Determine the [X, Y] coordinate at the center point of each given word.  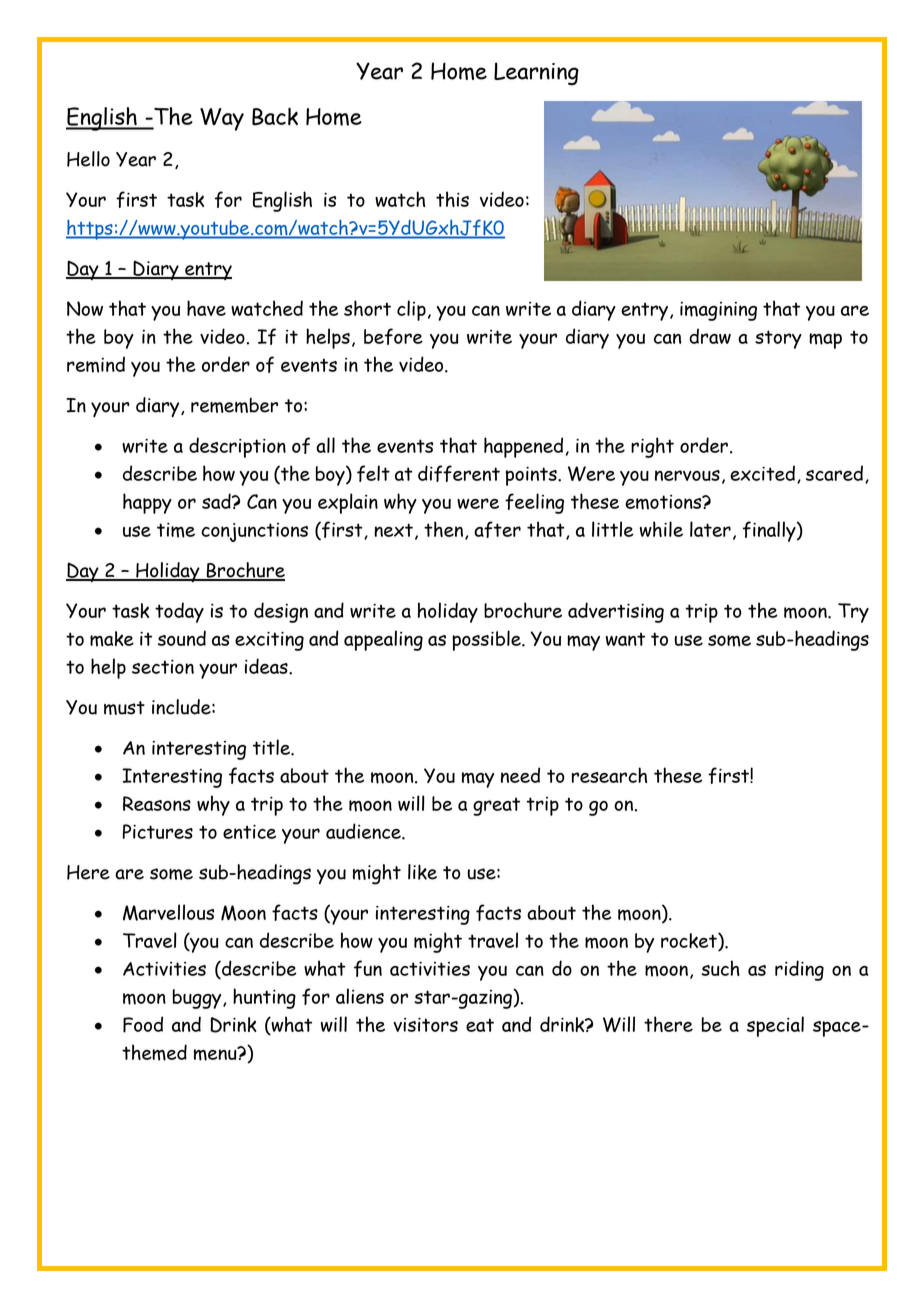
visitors [425, 1025]
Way [222, 119]
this [452, 199]
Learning [536, 73]
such [720, 968]
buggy [198, 999]
